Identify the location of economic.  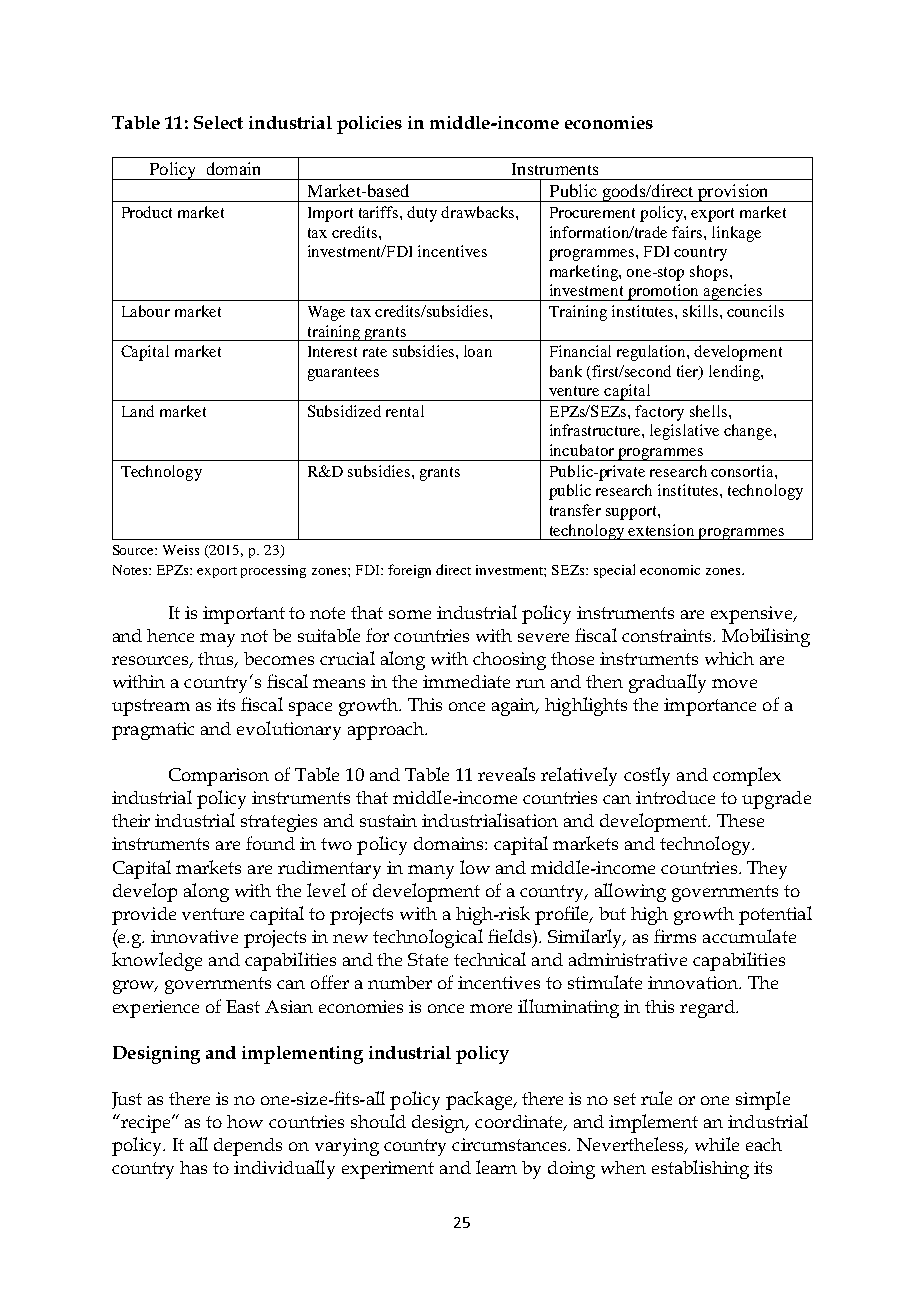
(670, 570).
